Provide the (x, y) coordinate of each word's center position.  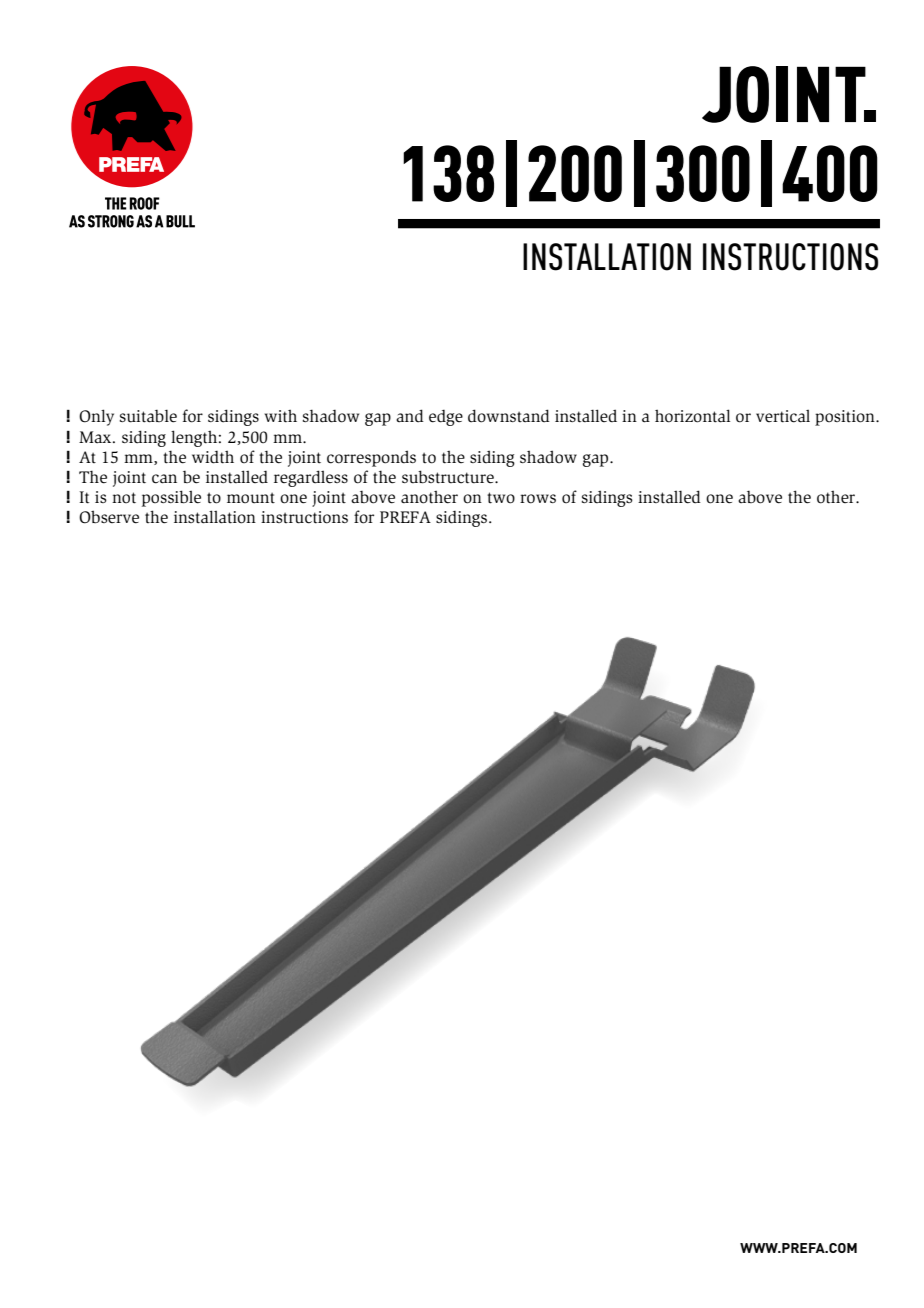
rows (538, 499)
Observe (109, 517)
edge (446, 417)
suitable (148, 416)
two (501, 498)
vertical (783, 416)
